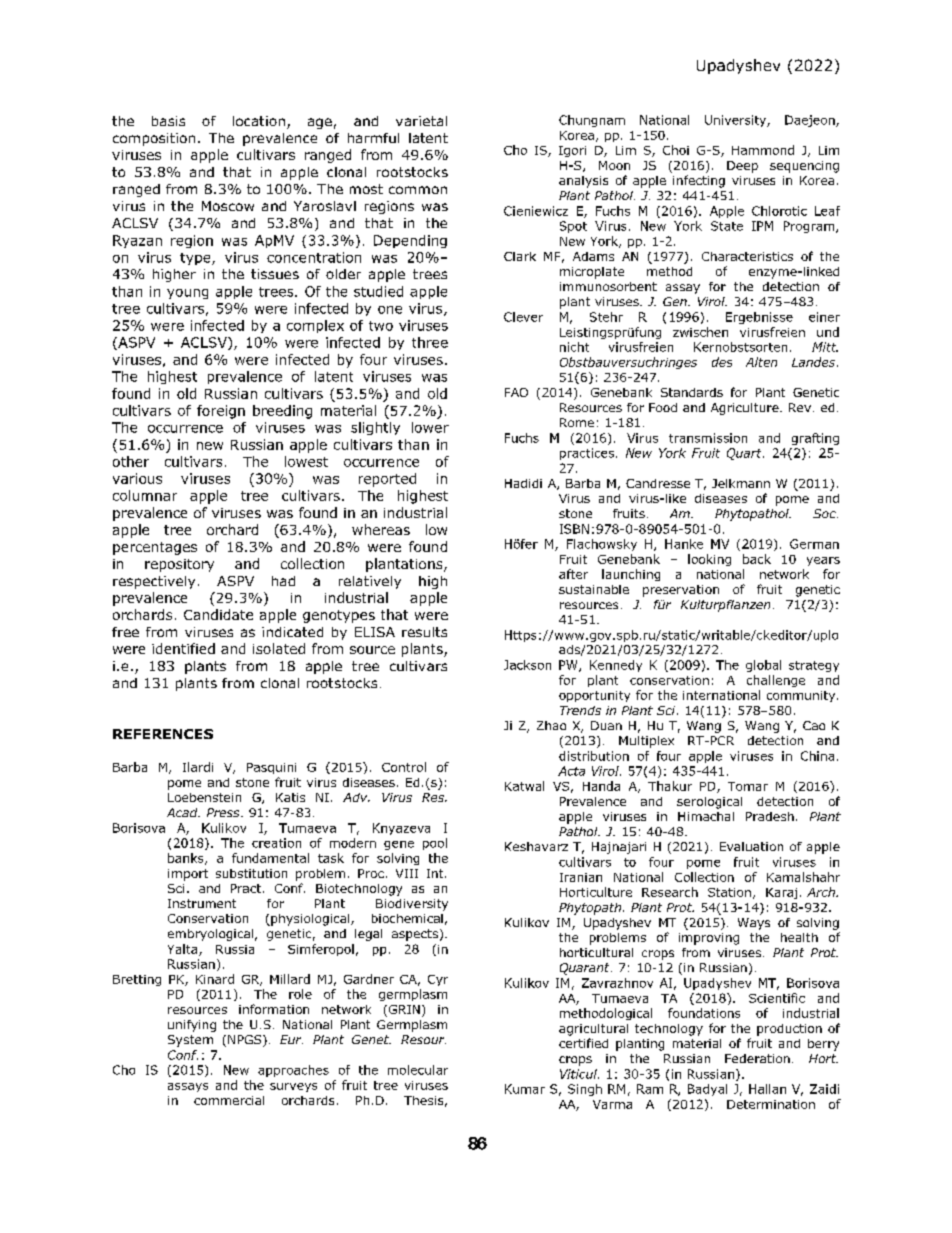  What do you see at coordinates (154, 139) in the screenshot?
I see `composition` at bounding box center [154, 139].
